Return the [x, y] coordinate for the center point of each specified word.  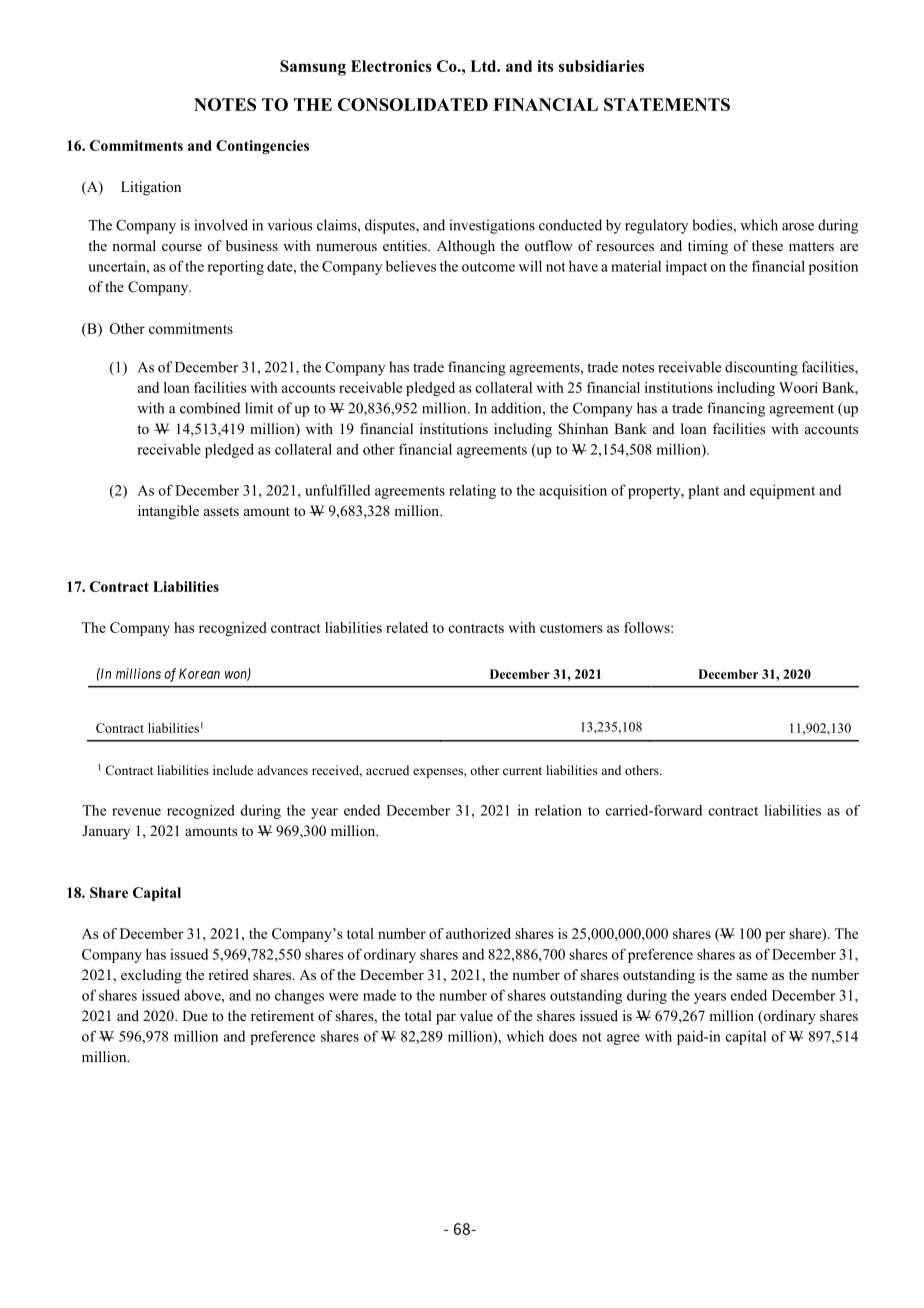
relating [472, 491]
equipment [782, 492]
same [752, 976]
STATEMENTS [667, 104]
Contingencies [262, 147]
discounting [761, 368]
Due [195, 1015]
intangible [168, 512]
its [545, 66]
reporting [235, 267]
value [476, 1015]
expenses [439, 773]
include [233, 770]
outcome [488, 267]
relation [558, 810]
